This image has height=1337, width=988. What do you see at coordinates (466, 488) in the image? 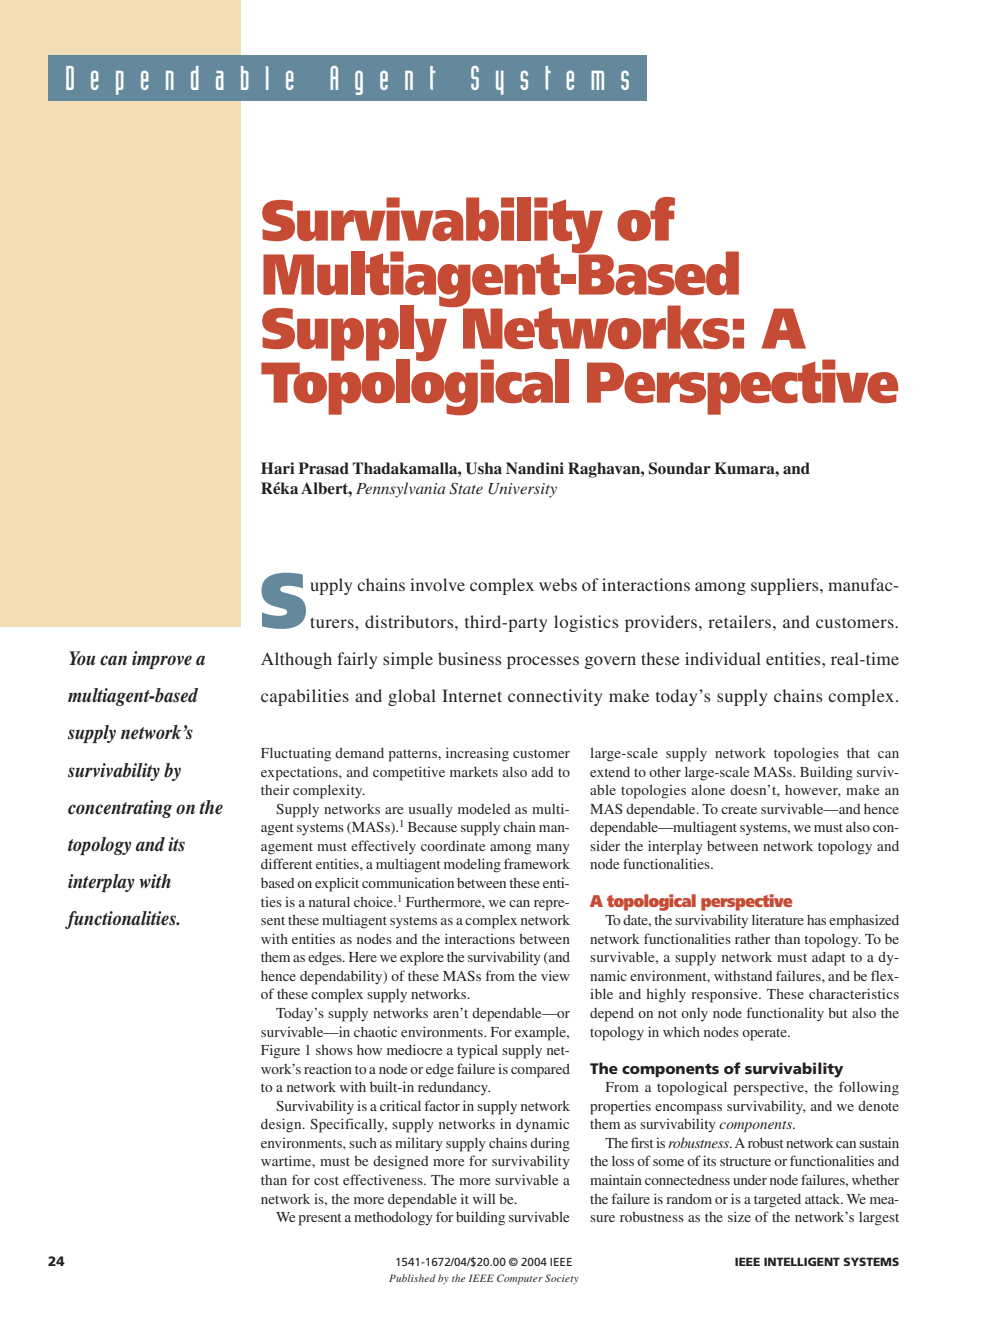
I see `State` at bounding box center [466, 488].
